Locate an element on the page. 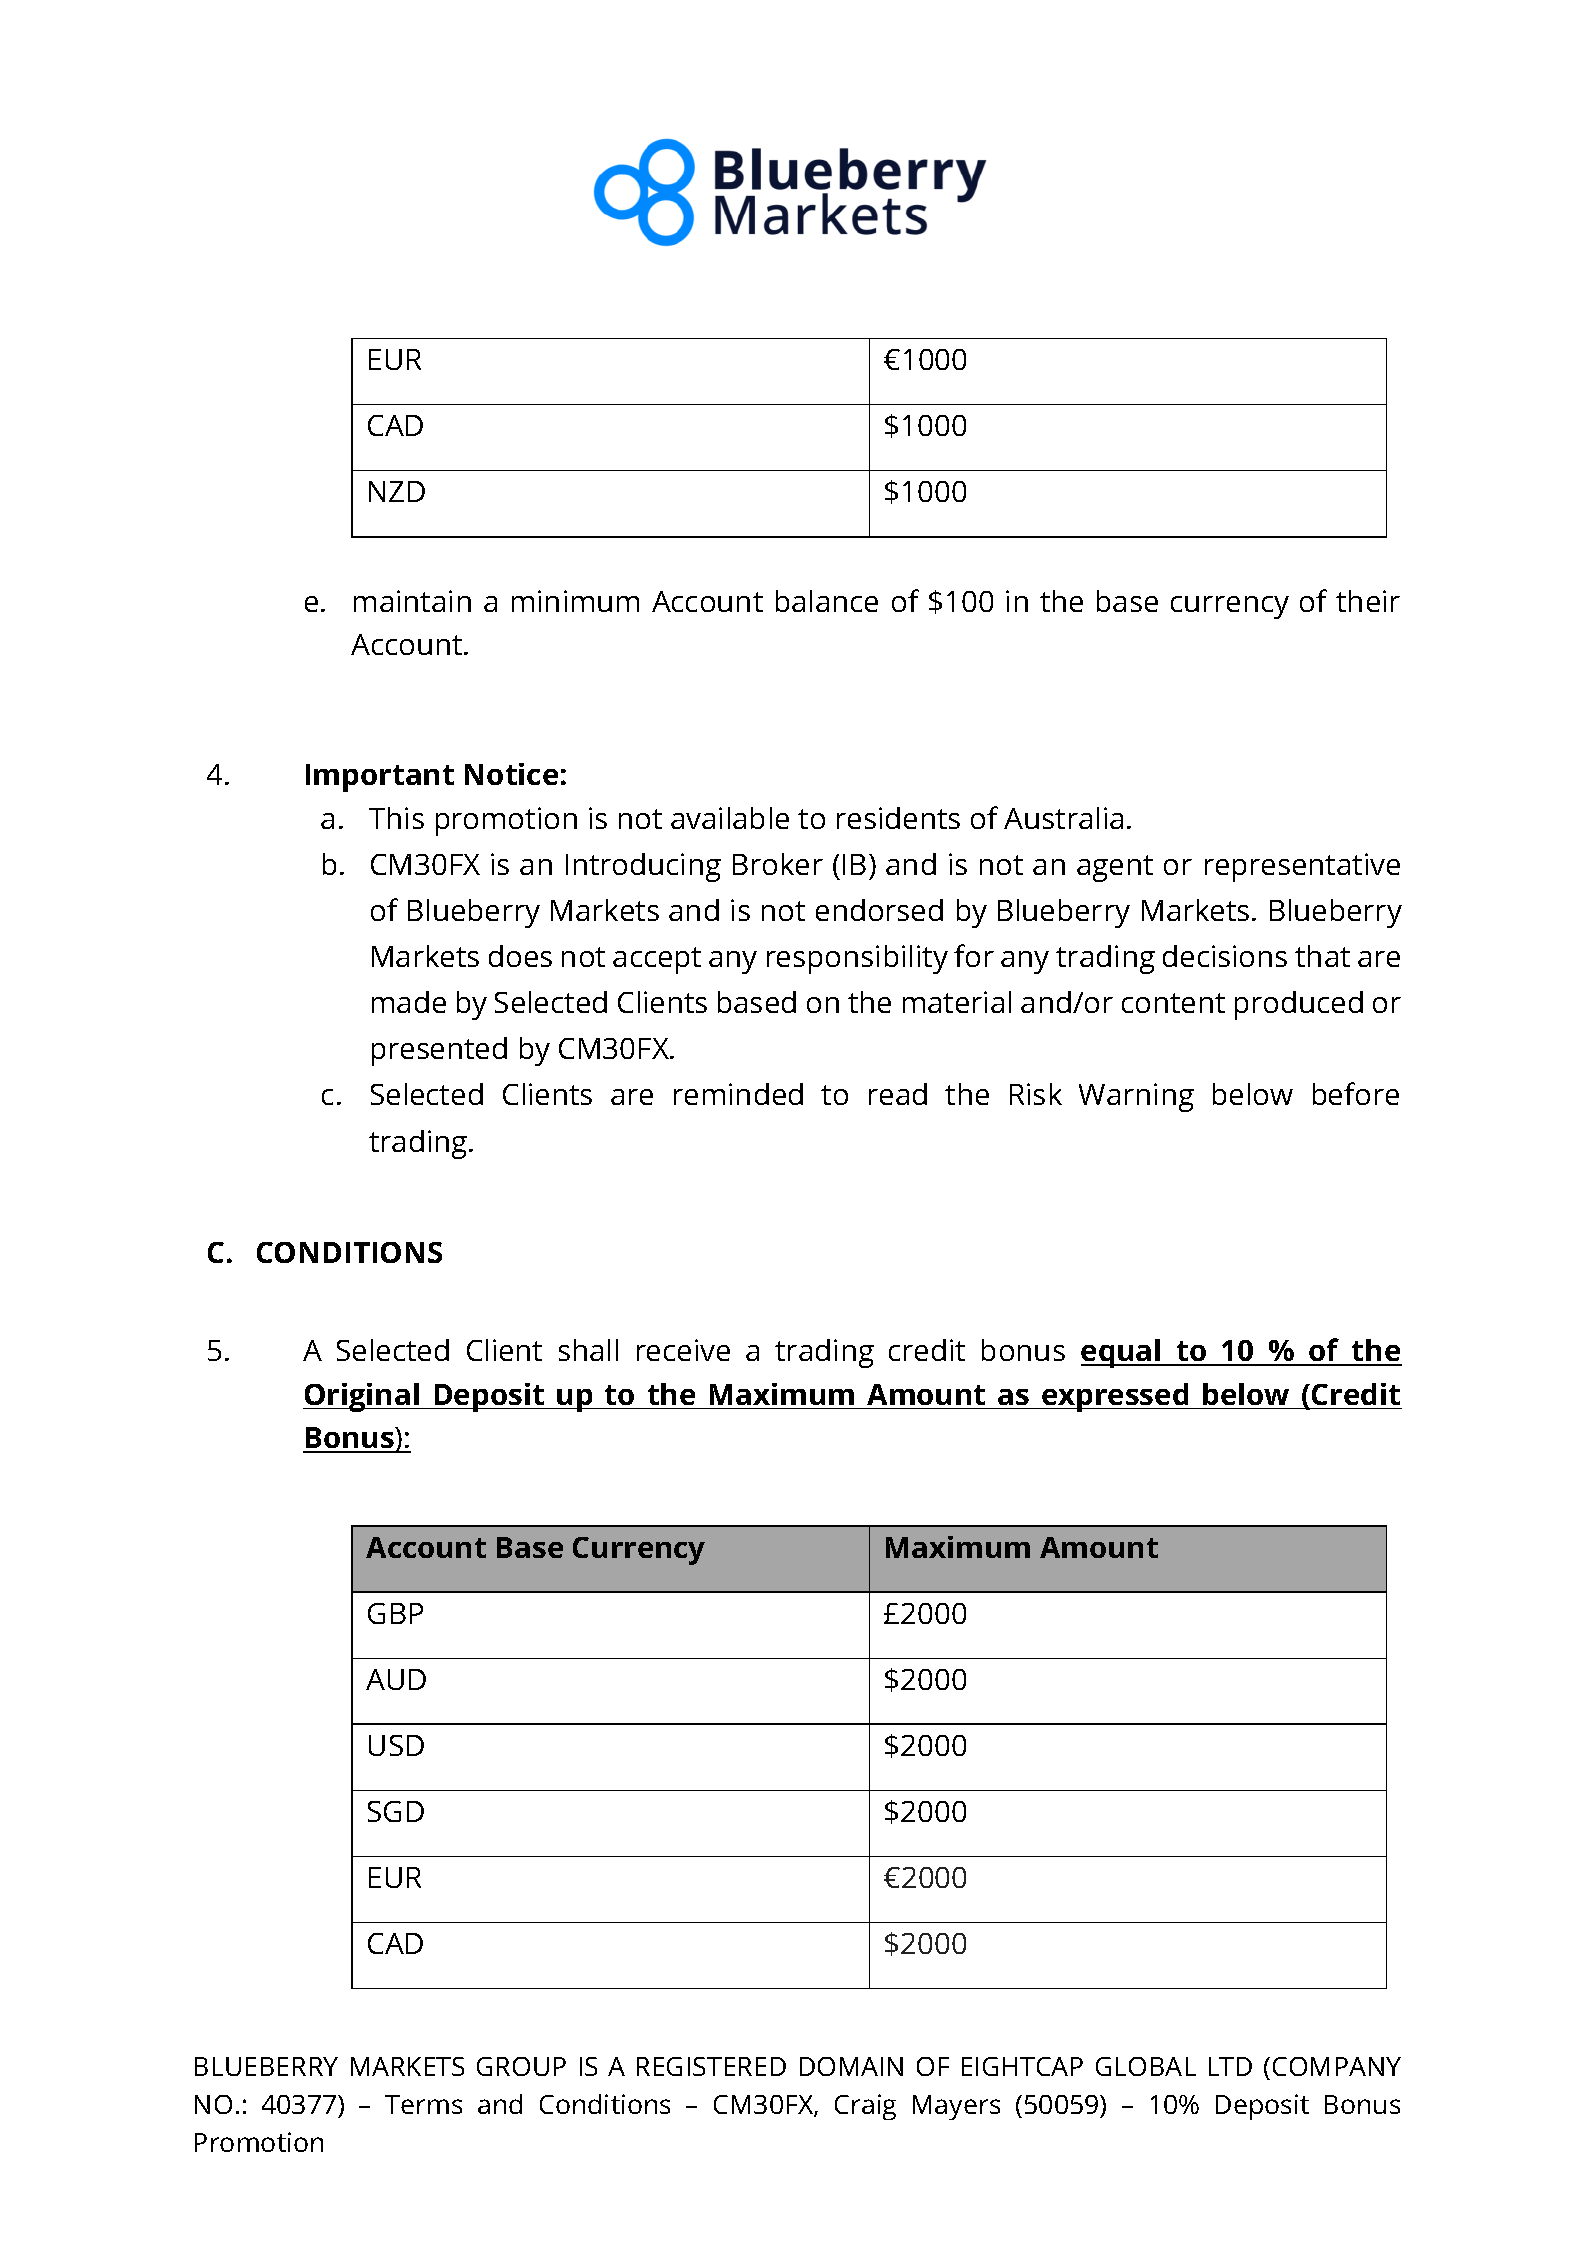 The height and width of the image is (2256, 1595). their is located at coordinates (1368, 601).
